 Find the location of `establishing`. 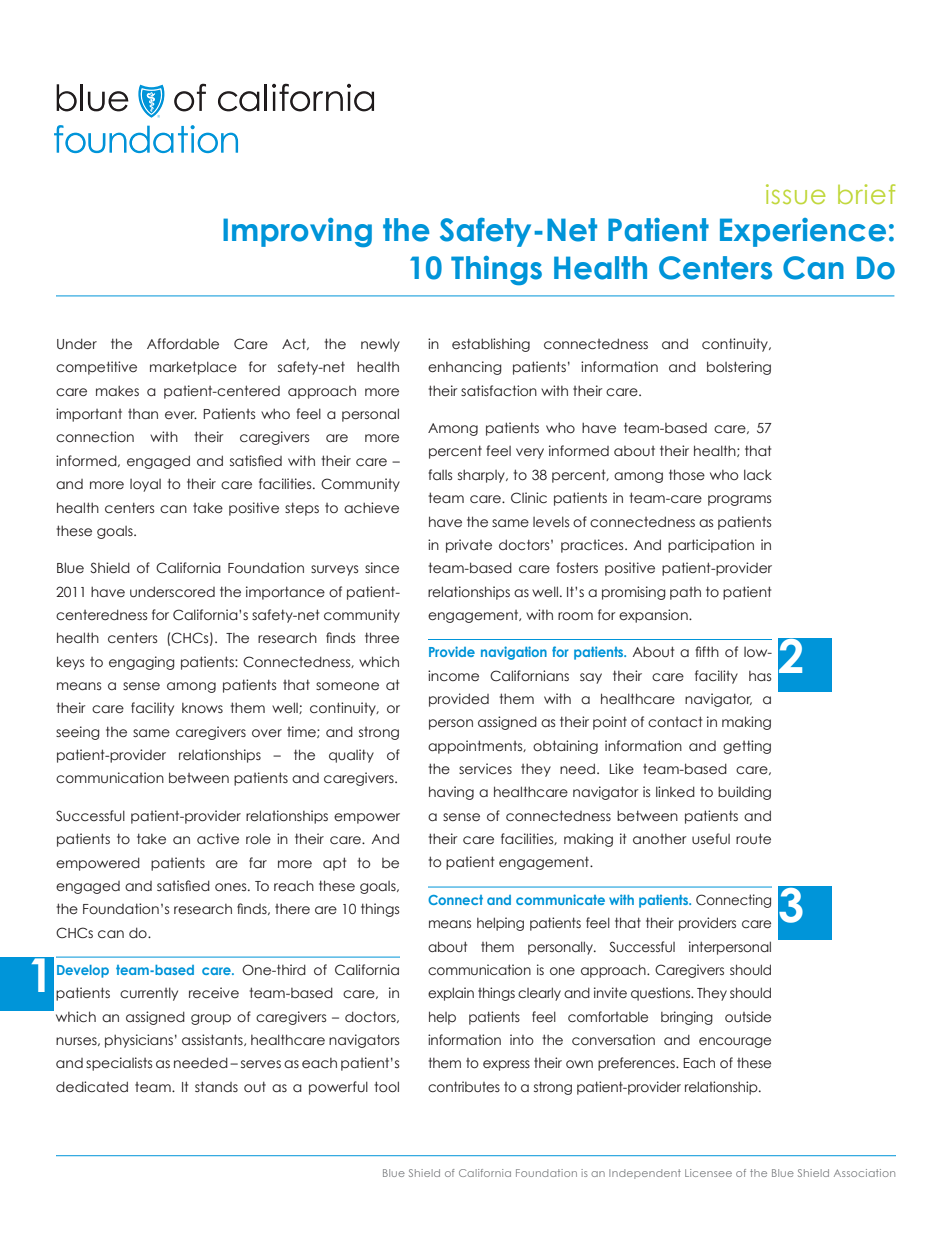

establishing is located at coordinates (491, 345).
